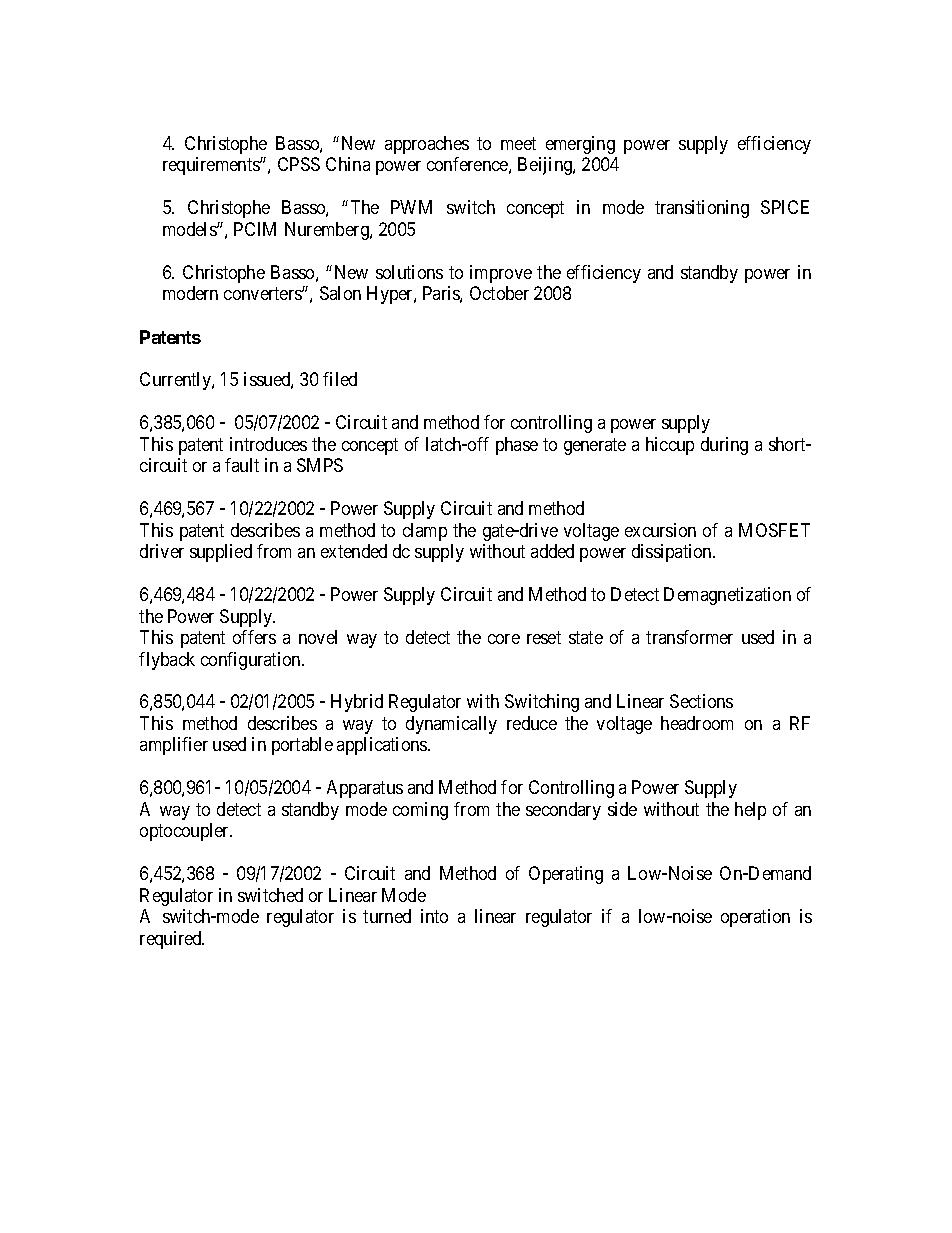 This screenshot has width=952, height=1233. Describe the element at coordinates (212, 166) in the screenshot. I see `requirements` at that location.
